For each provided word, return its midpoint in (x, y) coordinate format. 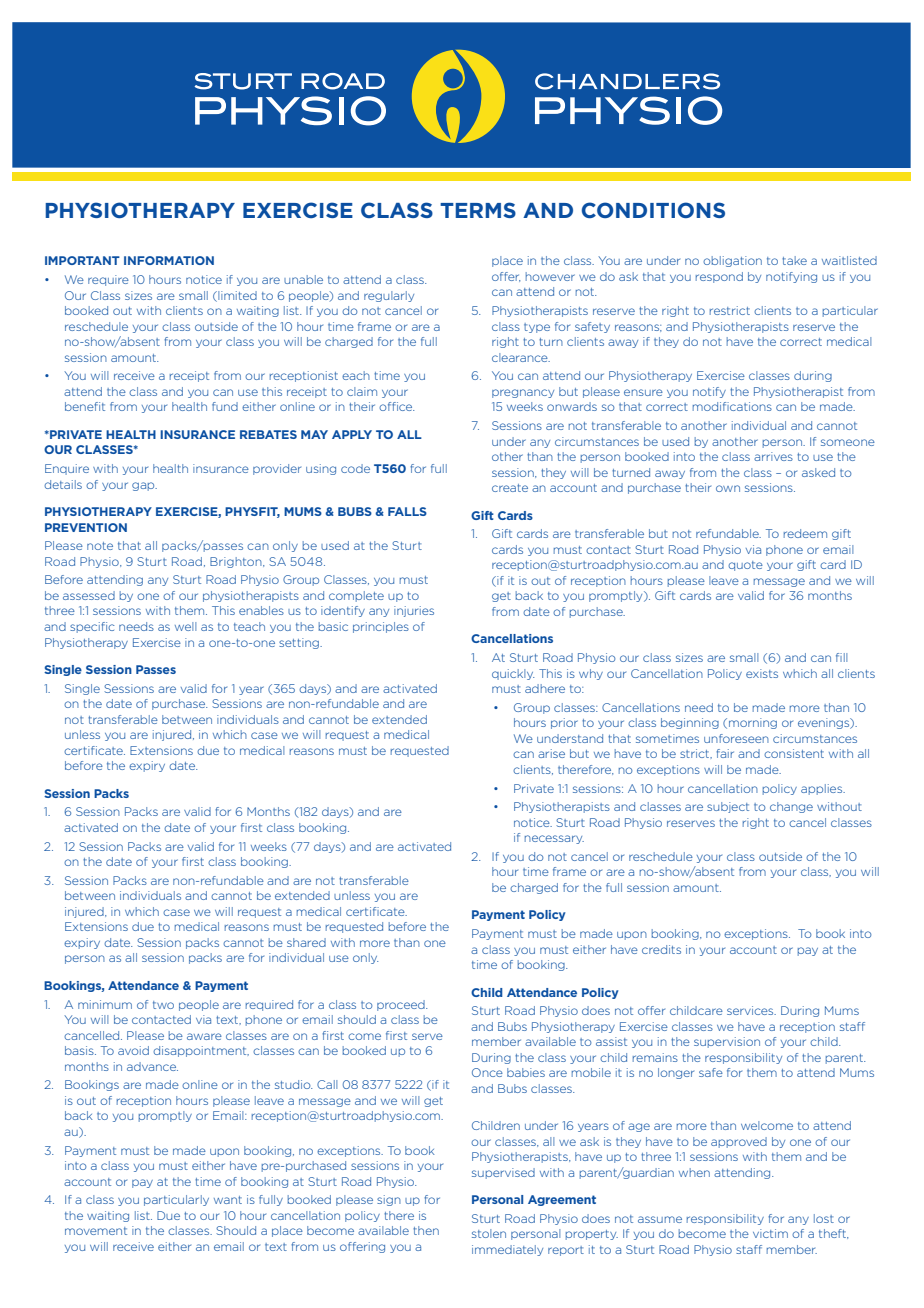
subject (728, 807)
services (751, 1010)
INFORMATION (169, 260)
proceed (402, 1005)
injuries (414, 611)
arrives (773, 456)
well (185, 626)
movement (96, 1231)
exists (762, 673)
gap (144, 486)
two (163, 1005)
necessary (554, 839)
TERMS (478, 210)
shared (306, 942)
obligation (732, 261)
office (396, 406)
